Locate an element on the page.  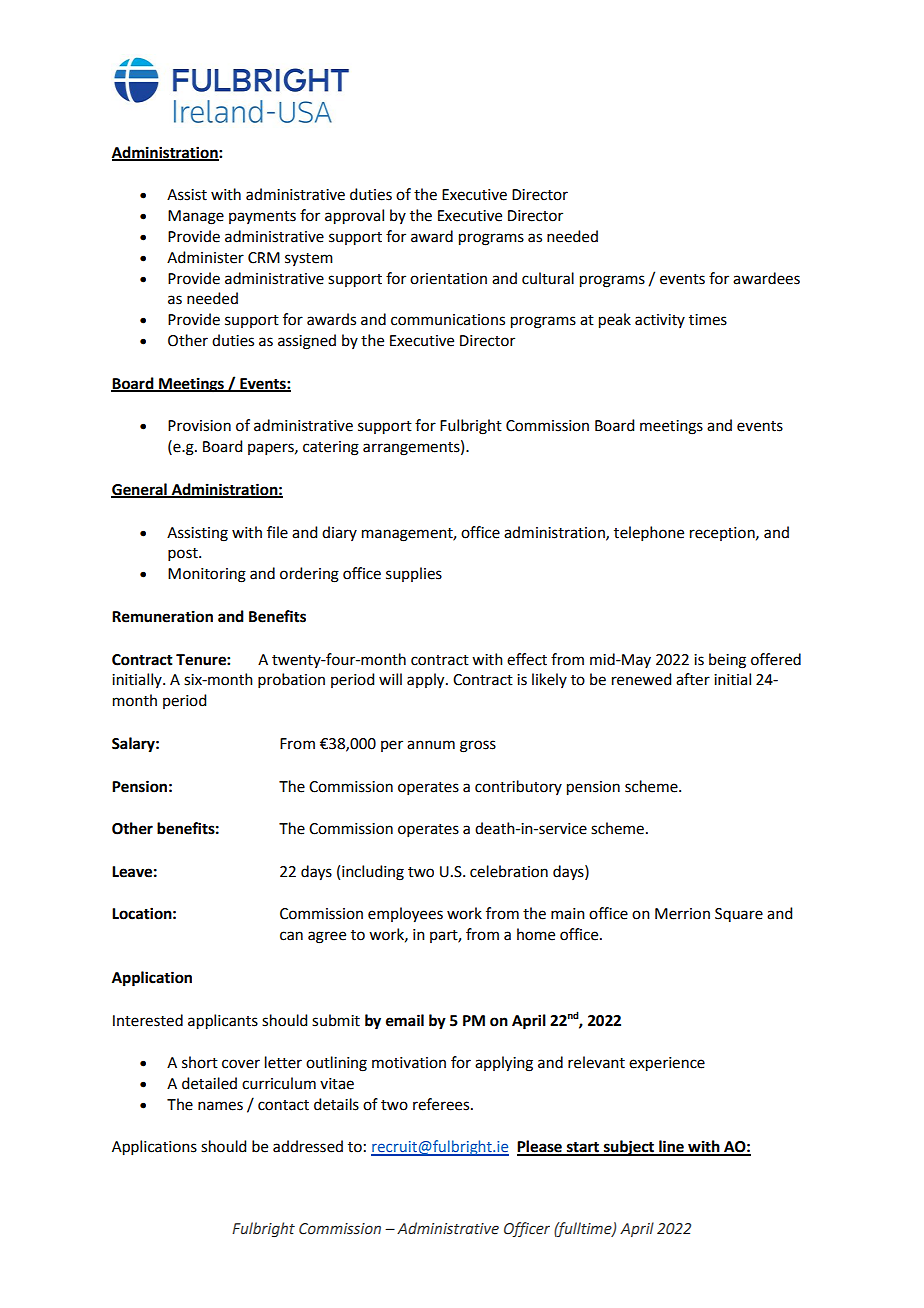
orientation is located at coordinates (448, 279).
